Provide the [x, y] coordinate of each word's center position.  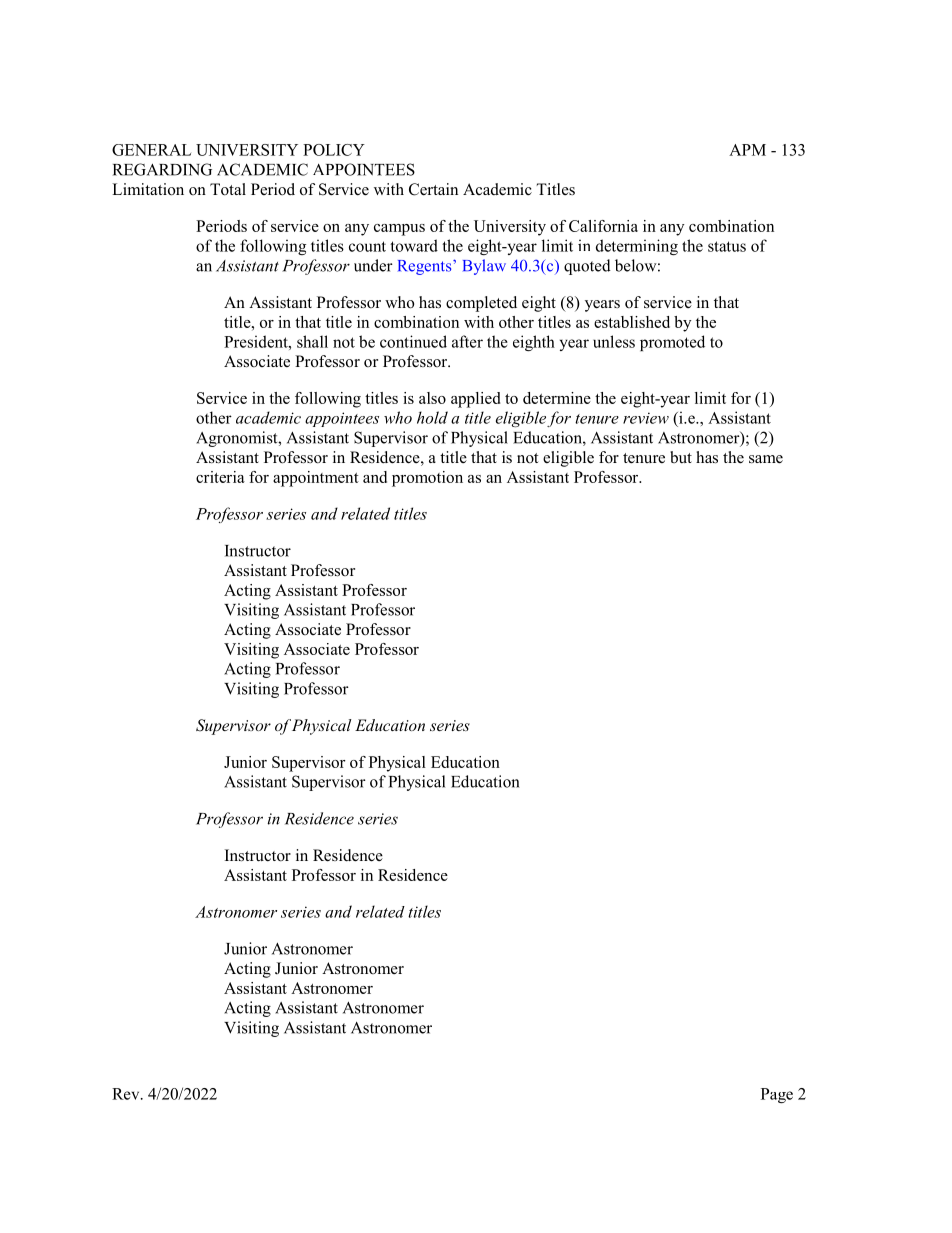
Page [777, 1095]
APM [747, 150]
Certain [433, 189]
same [766, 459]
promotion [427, 479]
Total [228, 189]
